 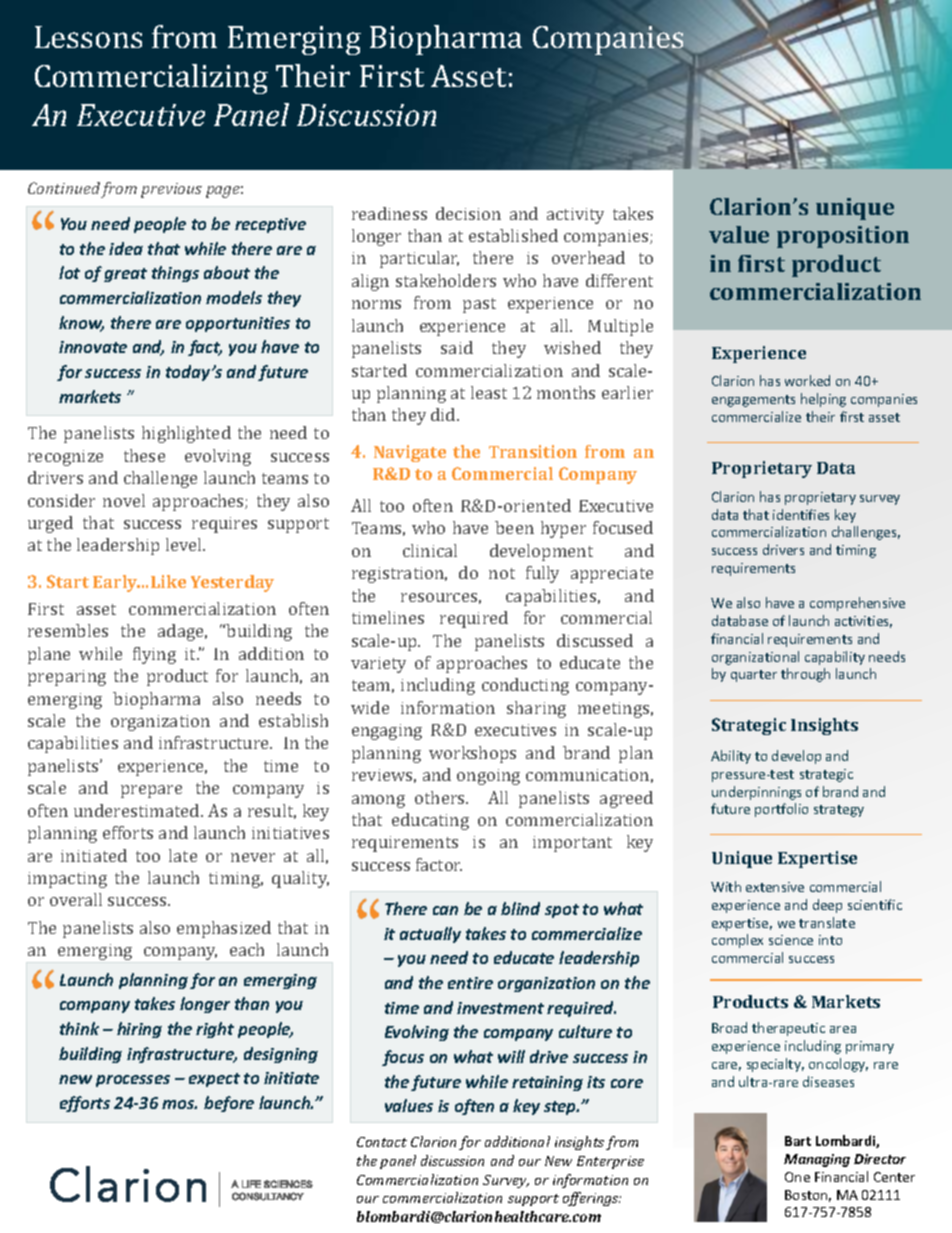 What do you see at coordinates (797, 1177) in the screenshot?
I see `One` at bounding box center [797, 1177].
